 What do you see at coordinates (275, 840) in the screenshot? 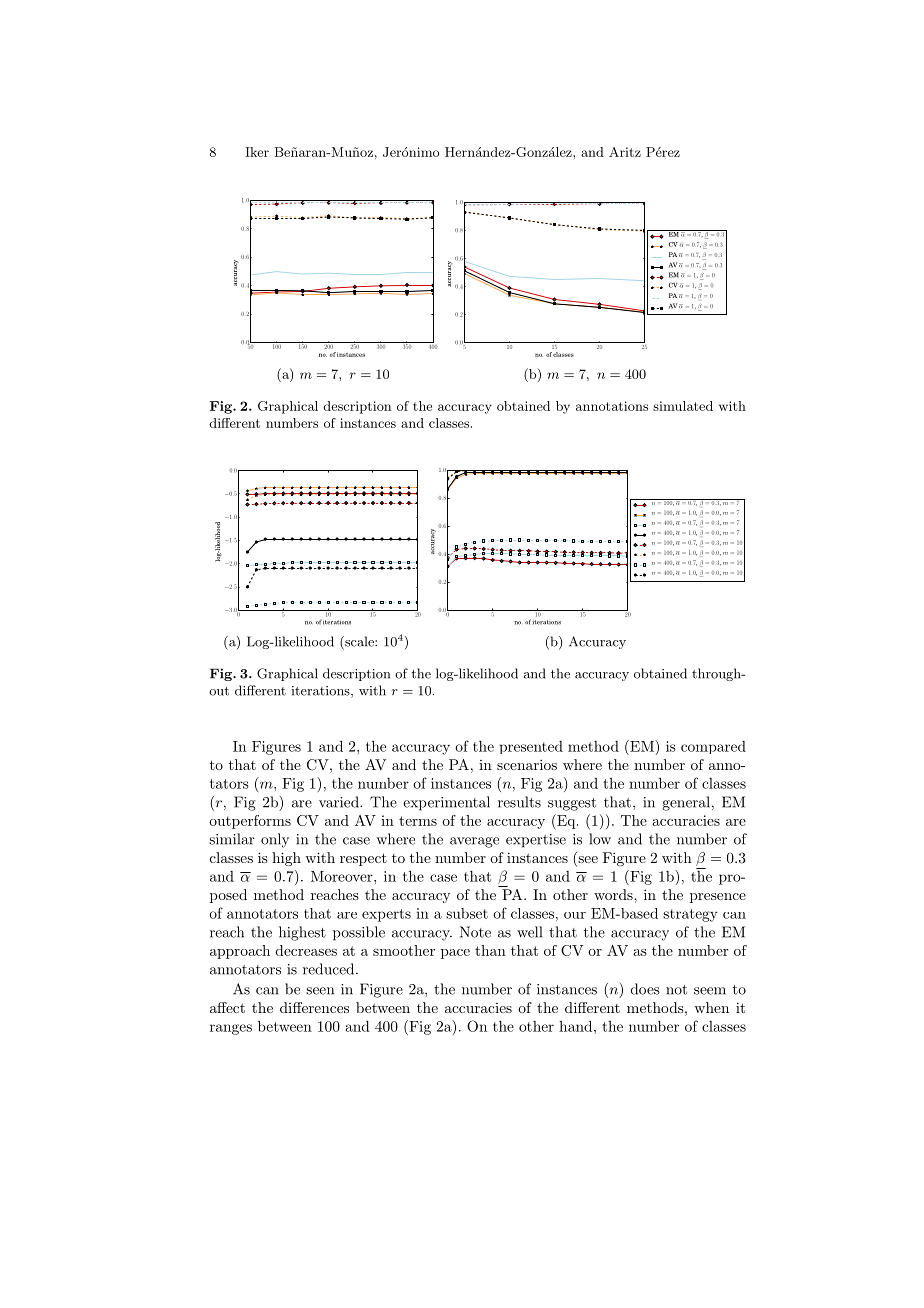
I see `only` at bounding box center [275, 840].
